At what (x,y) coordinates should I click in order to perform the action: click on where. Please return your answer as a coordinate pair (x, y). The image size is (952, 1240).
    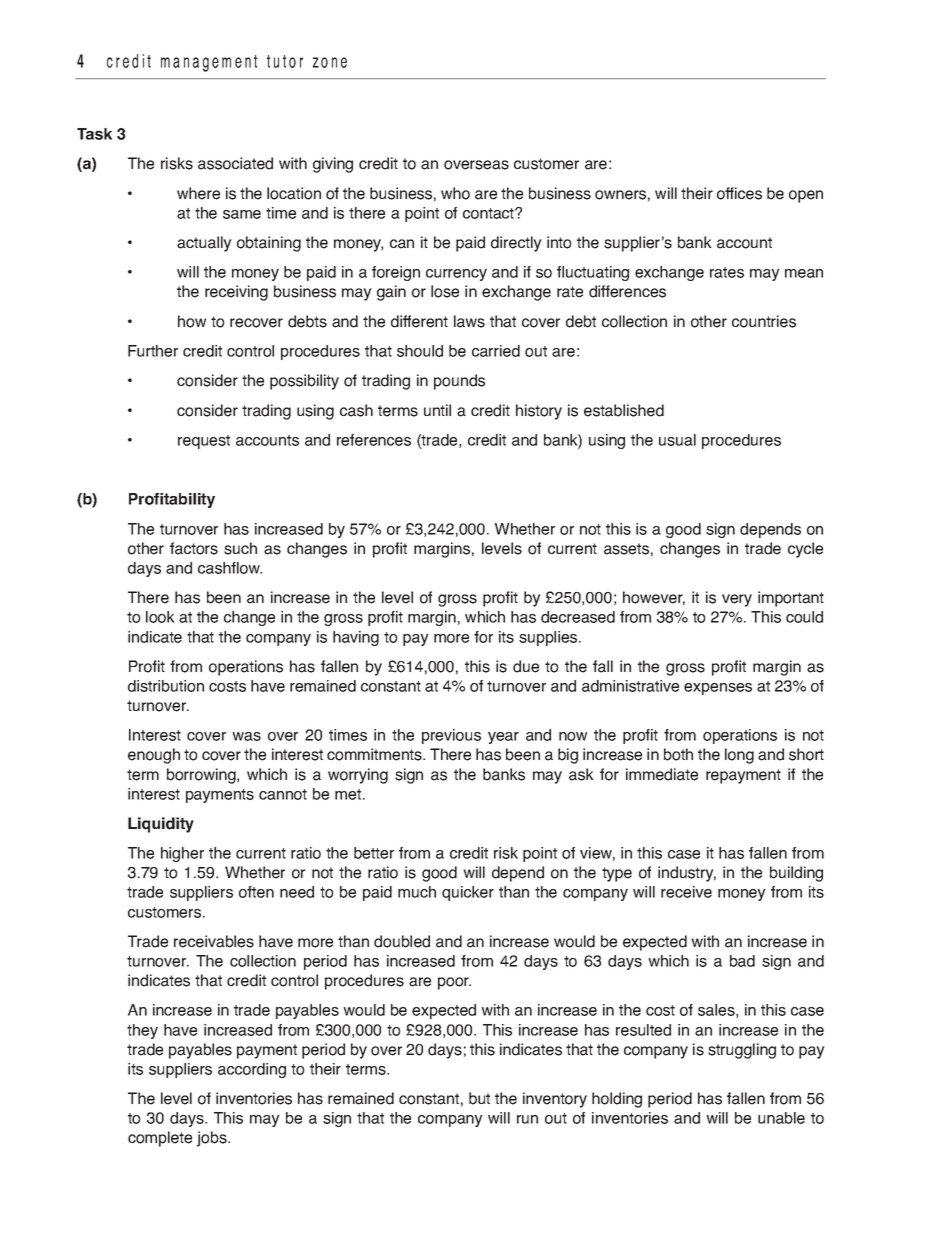
    Looking at the image, I should click on (198, 193).
